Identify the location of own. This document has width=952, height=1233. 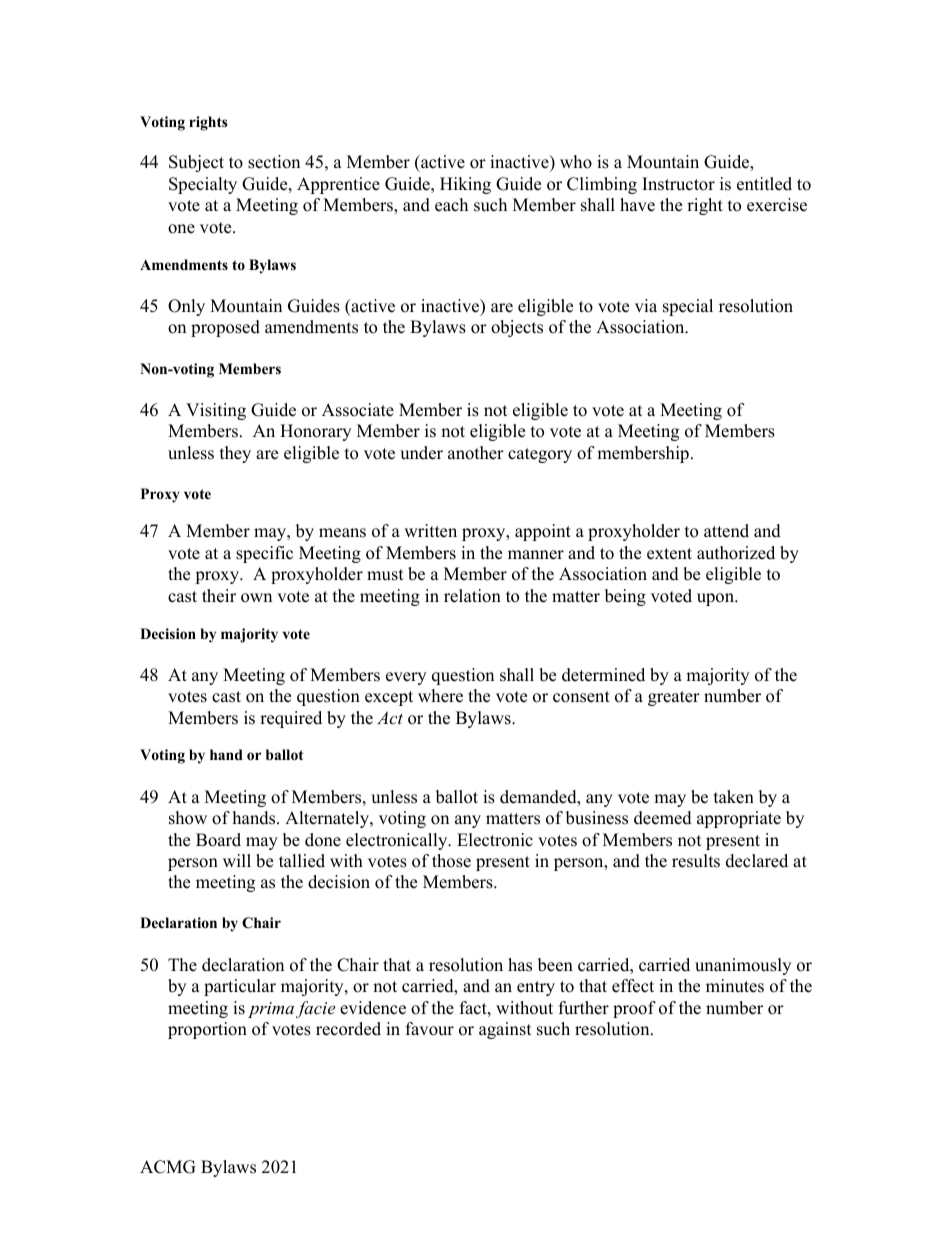
(256, 598).
